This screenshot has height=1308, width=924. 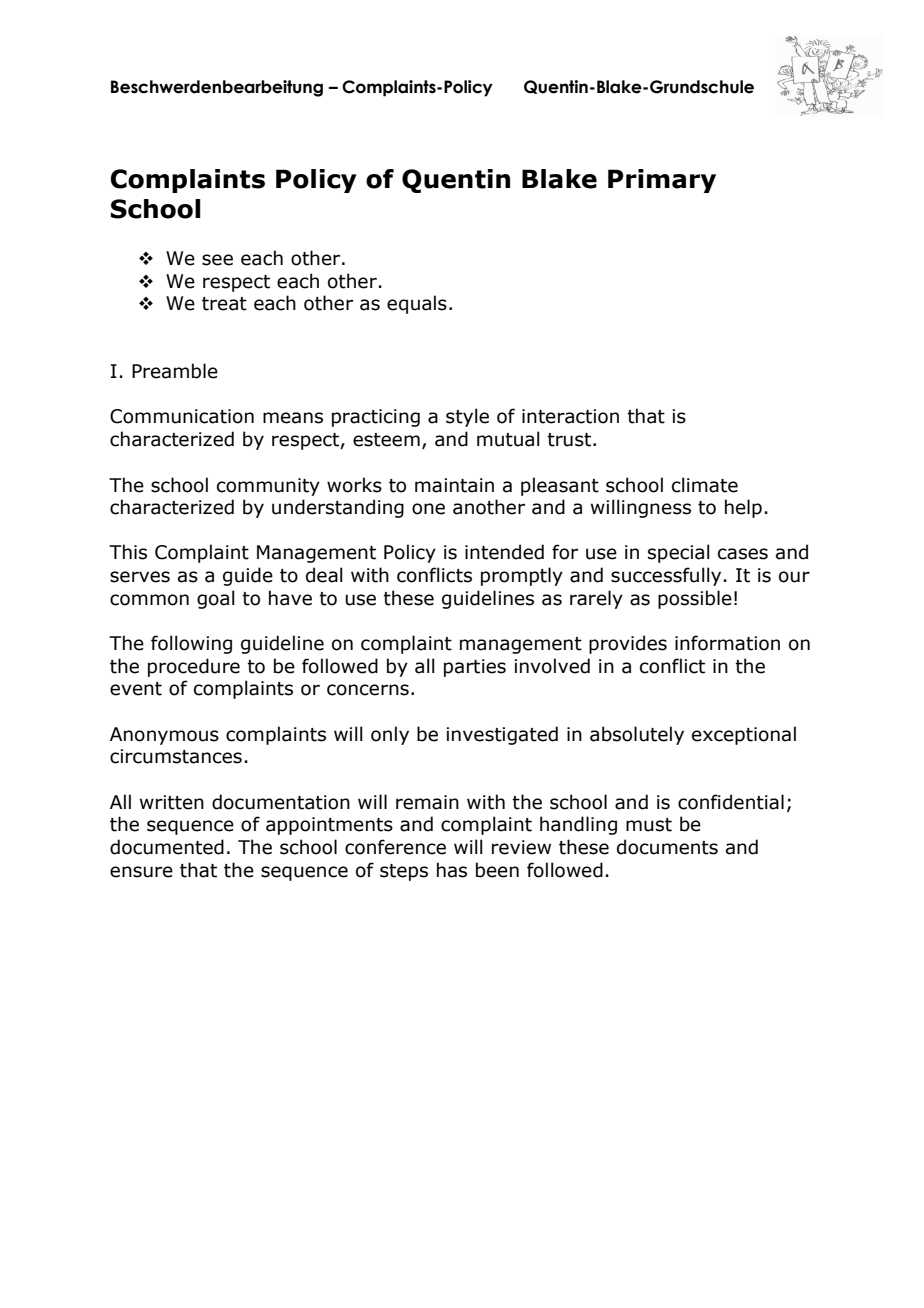 I want to click on Primary, so click(x=662, y=181).
